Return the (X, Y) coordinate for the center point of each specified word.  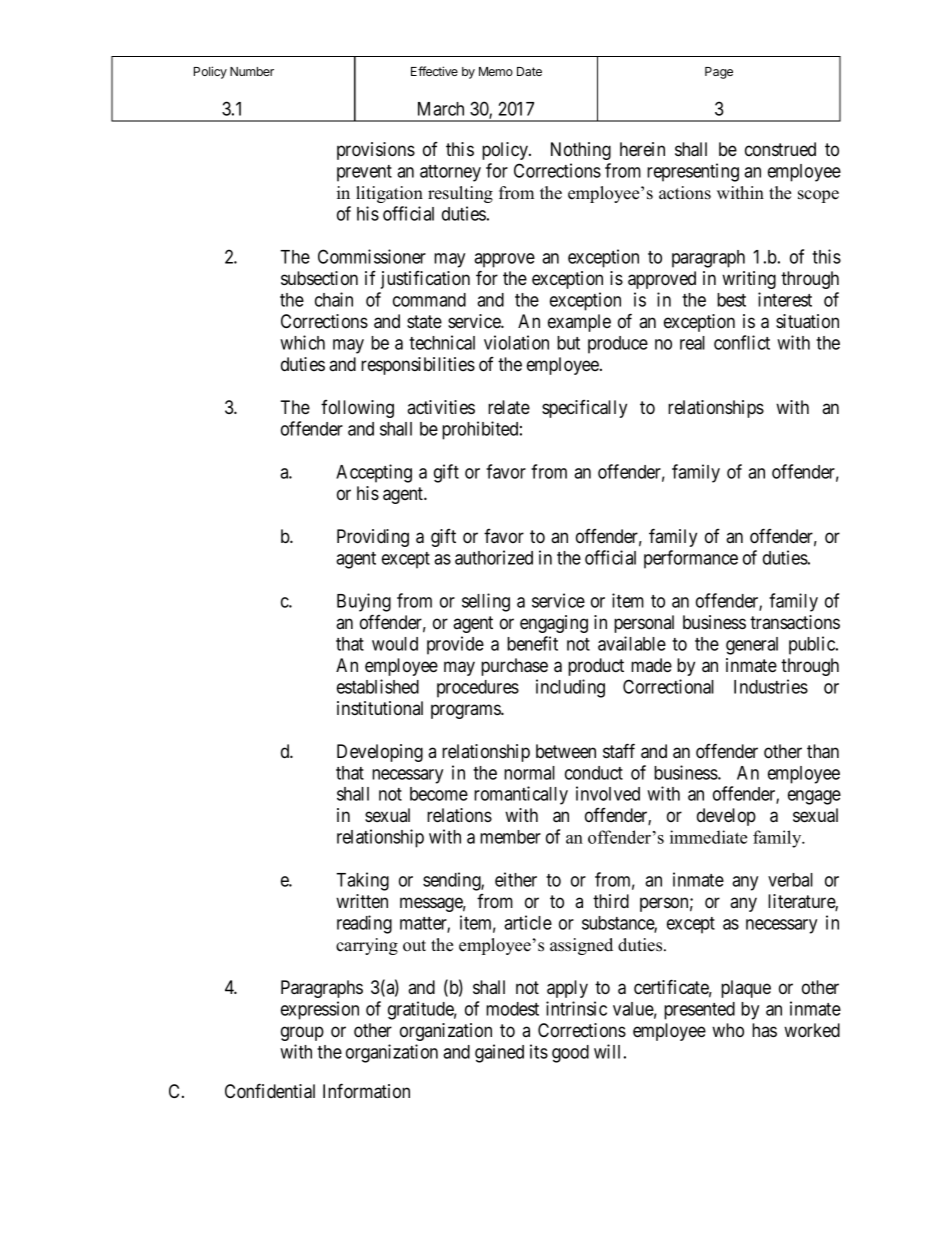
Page (719, 73)
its (539, 1051)
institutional (380, 708)
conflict (742, 342)
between (566, 751)
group (302, 1033)
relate (509, 407)
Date (529, 71)
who (728, 1030)
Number (252, 71)
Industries (771, 686)
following (357, 409)
